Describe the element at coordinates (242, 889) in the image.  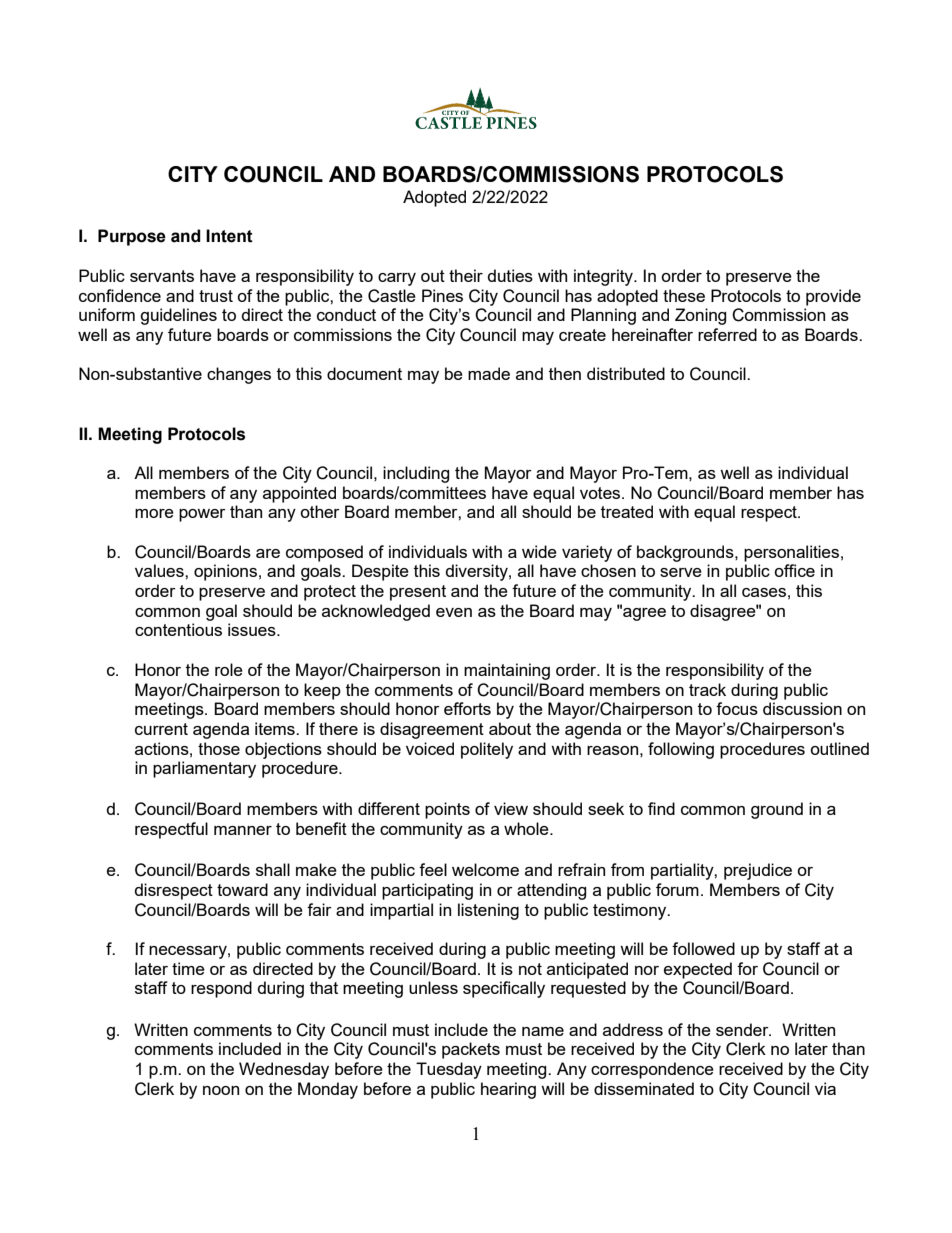
I see `toward` at that location.
